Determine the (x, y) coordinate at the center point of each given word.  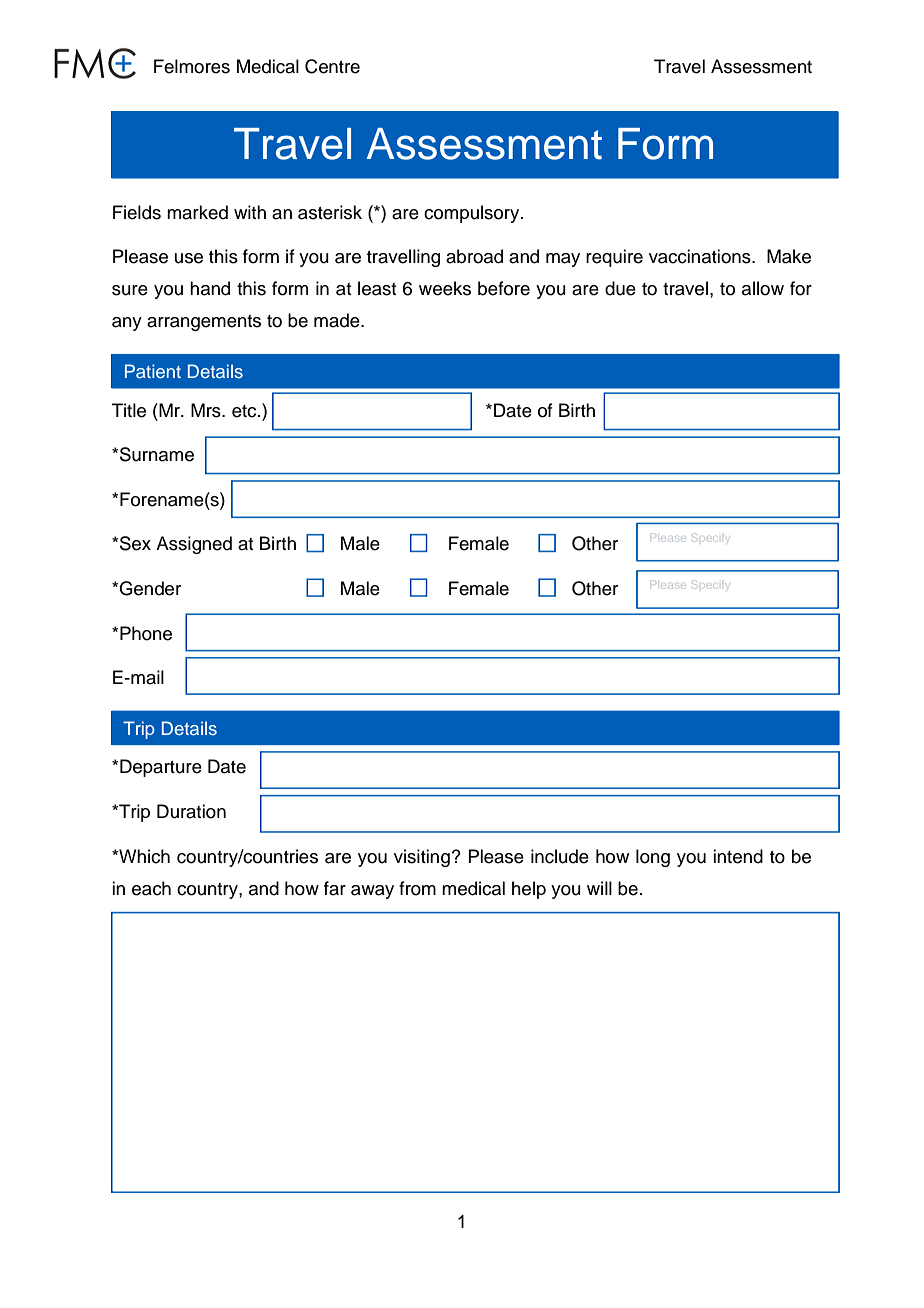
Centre (332, 66)
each (151, 888)
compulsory (473, 214)
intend (738, 856)
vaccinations (701, 256)
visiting (422, 858)
